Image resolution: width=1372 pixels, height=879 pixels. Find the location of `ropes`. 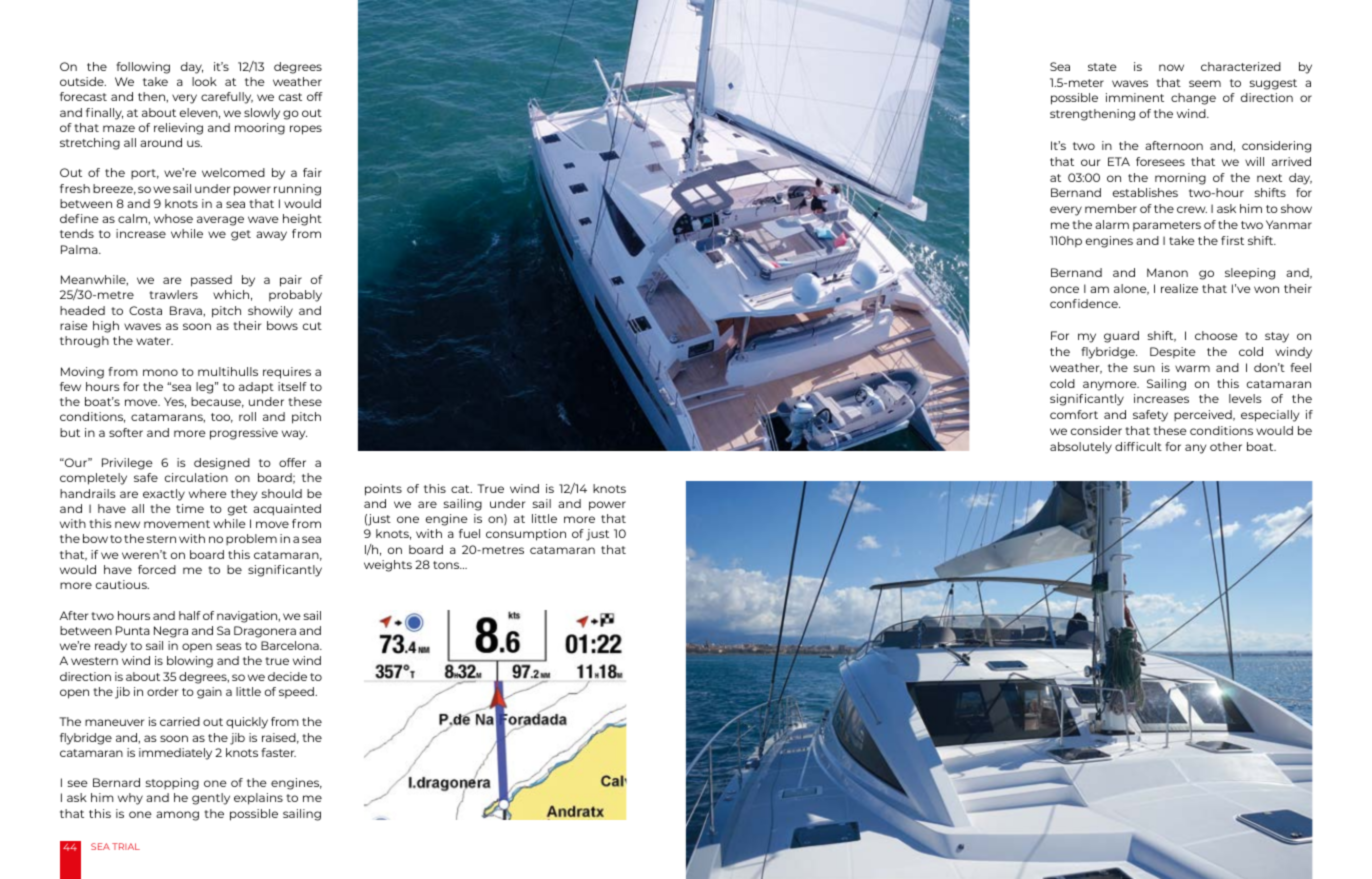

ropes is located at coordinates (306, 130).
